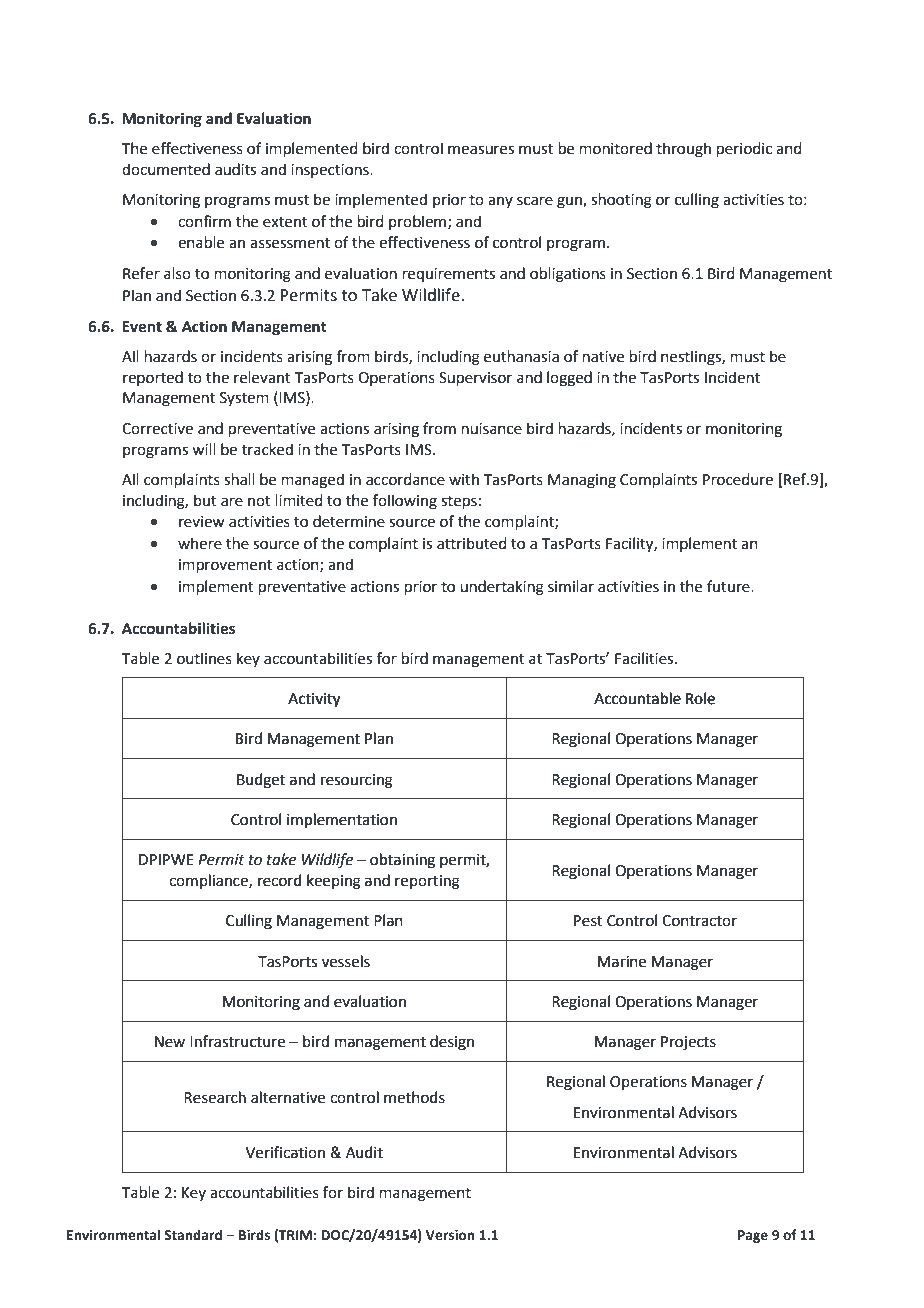 The height and width of the image is (1308, 924). I want to click on reporting, so click(427, 882).
